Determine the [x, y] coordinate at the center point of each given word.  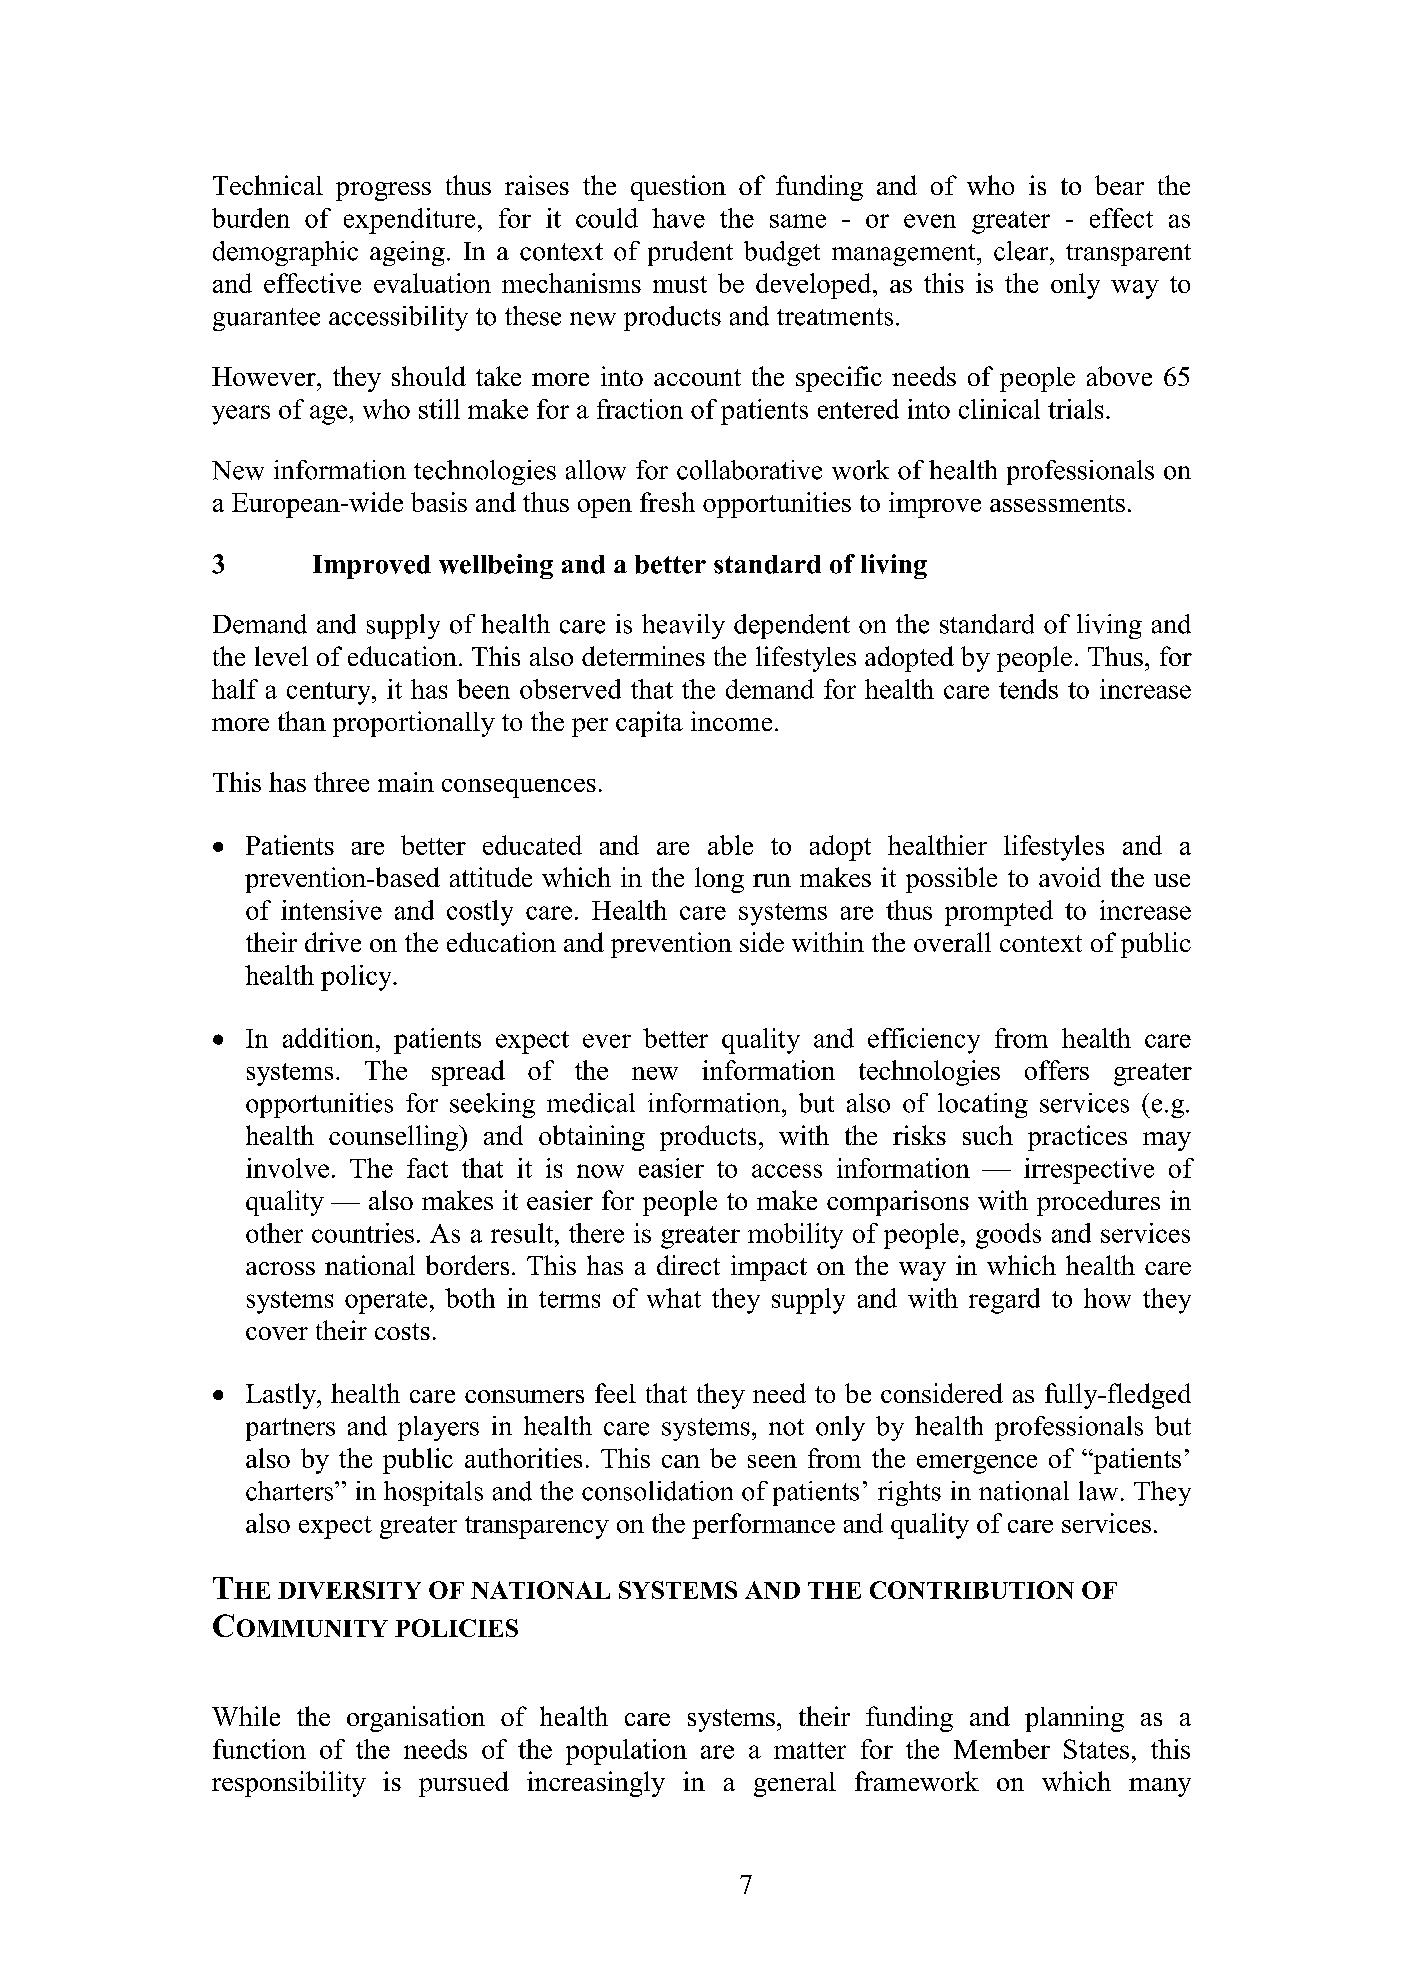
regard [1004, 1301]
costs [402, 1331]
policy [357, 978]
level [281, 656]
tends [1028, 689]
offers [1057, 1070]
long [719, 880]
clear [1022, 251]
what [674, 1298]
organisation [416, 1719]
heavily [683, 626]
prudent [690, 253]
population [626, 1752]
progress [383, 191]
